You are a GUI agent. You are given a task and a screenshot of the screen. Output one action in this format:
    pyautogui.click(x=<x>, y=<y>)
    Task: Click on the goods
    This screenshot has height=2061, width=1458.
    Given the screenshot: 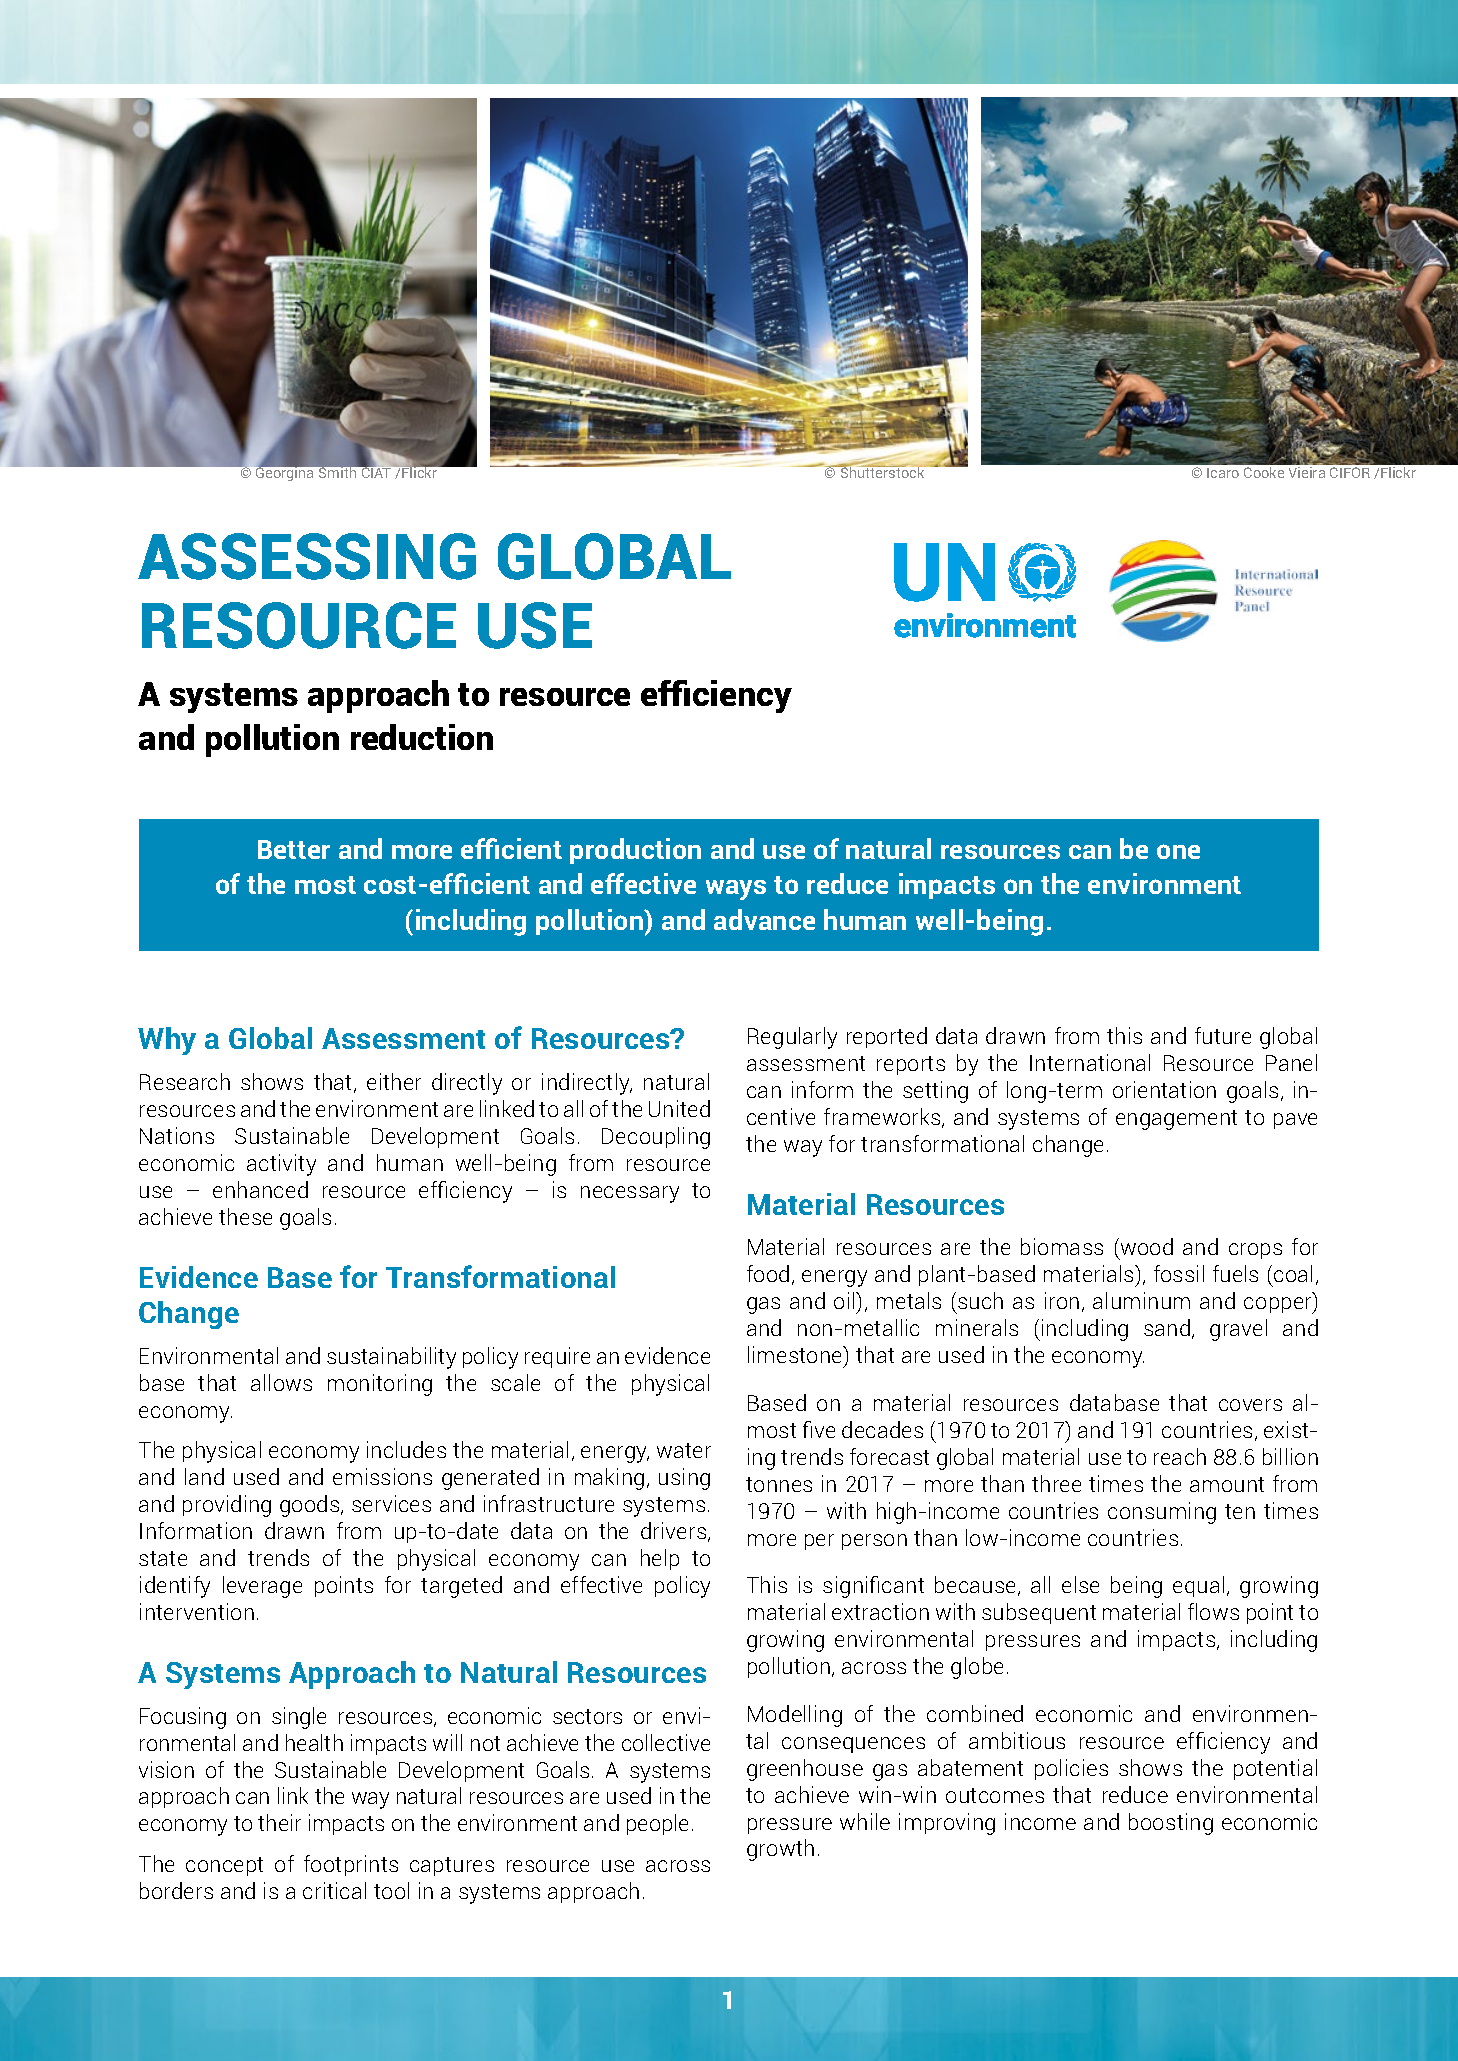 What is the action you would take?
    pyautogui.click(x=311, y=1506)
